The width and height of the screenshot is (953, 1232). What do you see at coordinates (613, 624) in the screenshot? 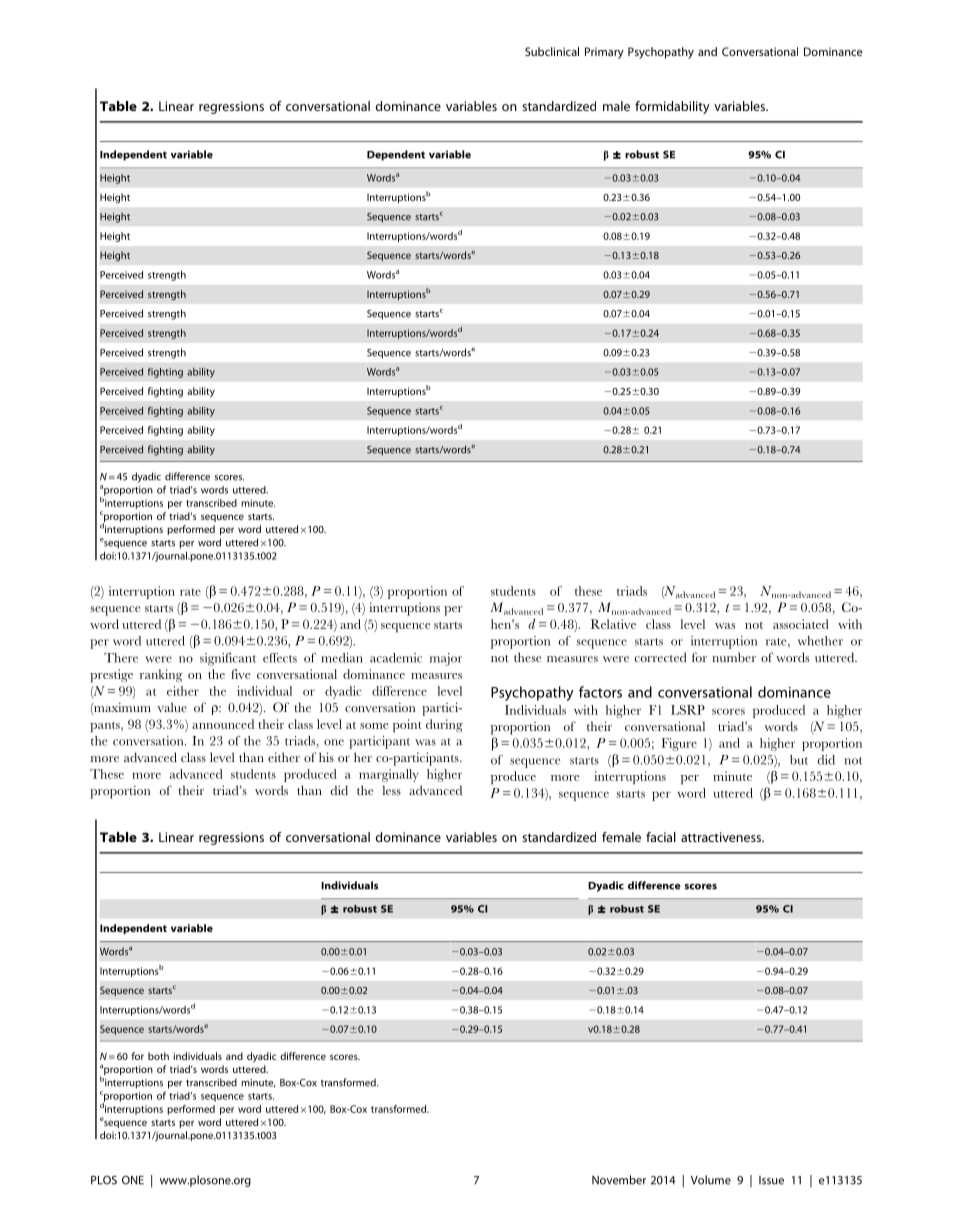
I see `Relative` at bounding box center [613, 624].
